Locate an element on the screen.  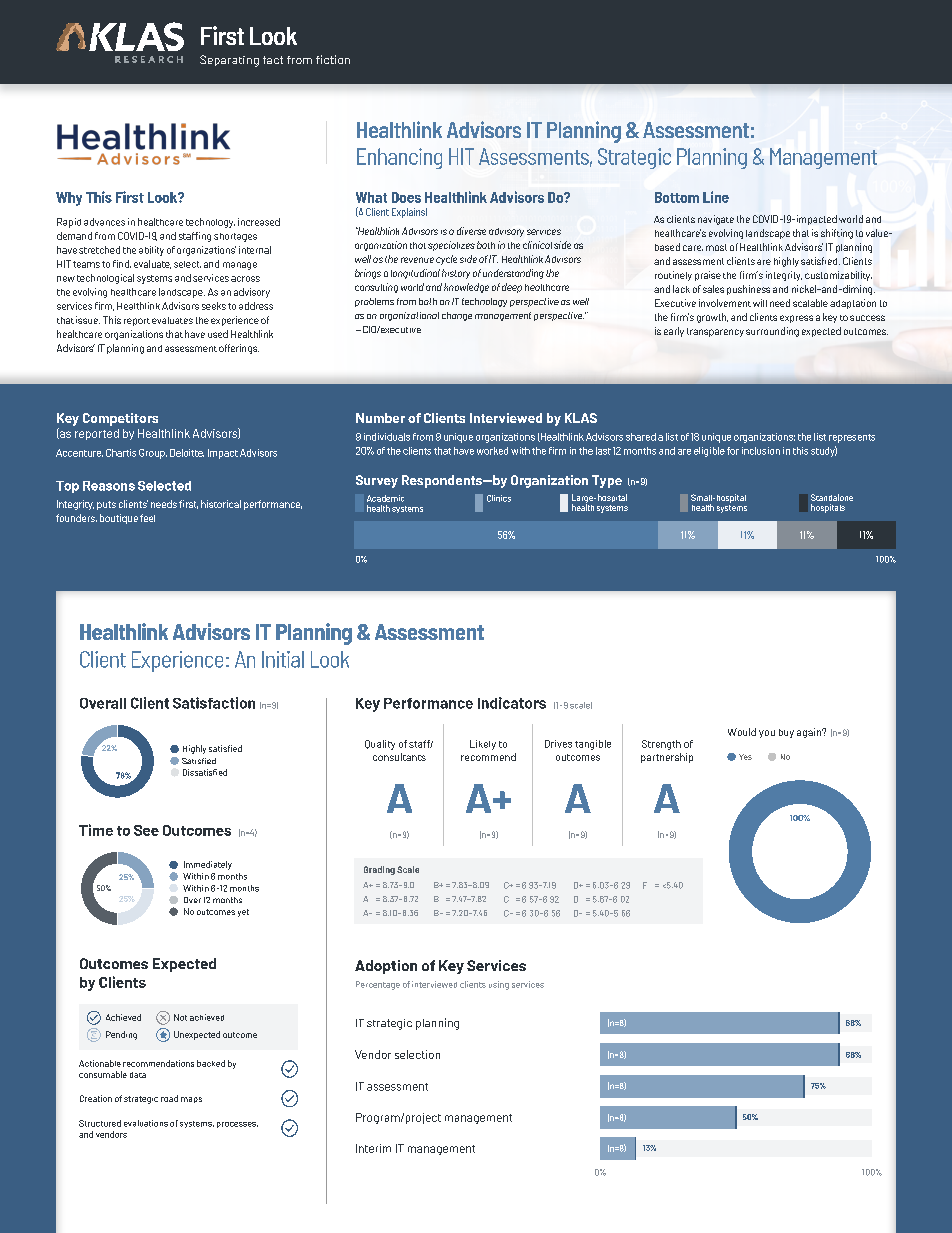
Enhancing is located at coordinates (399, 158).
